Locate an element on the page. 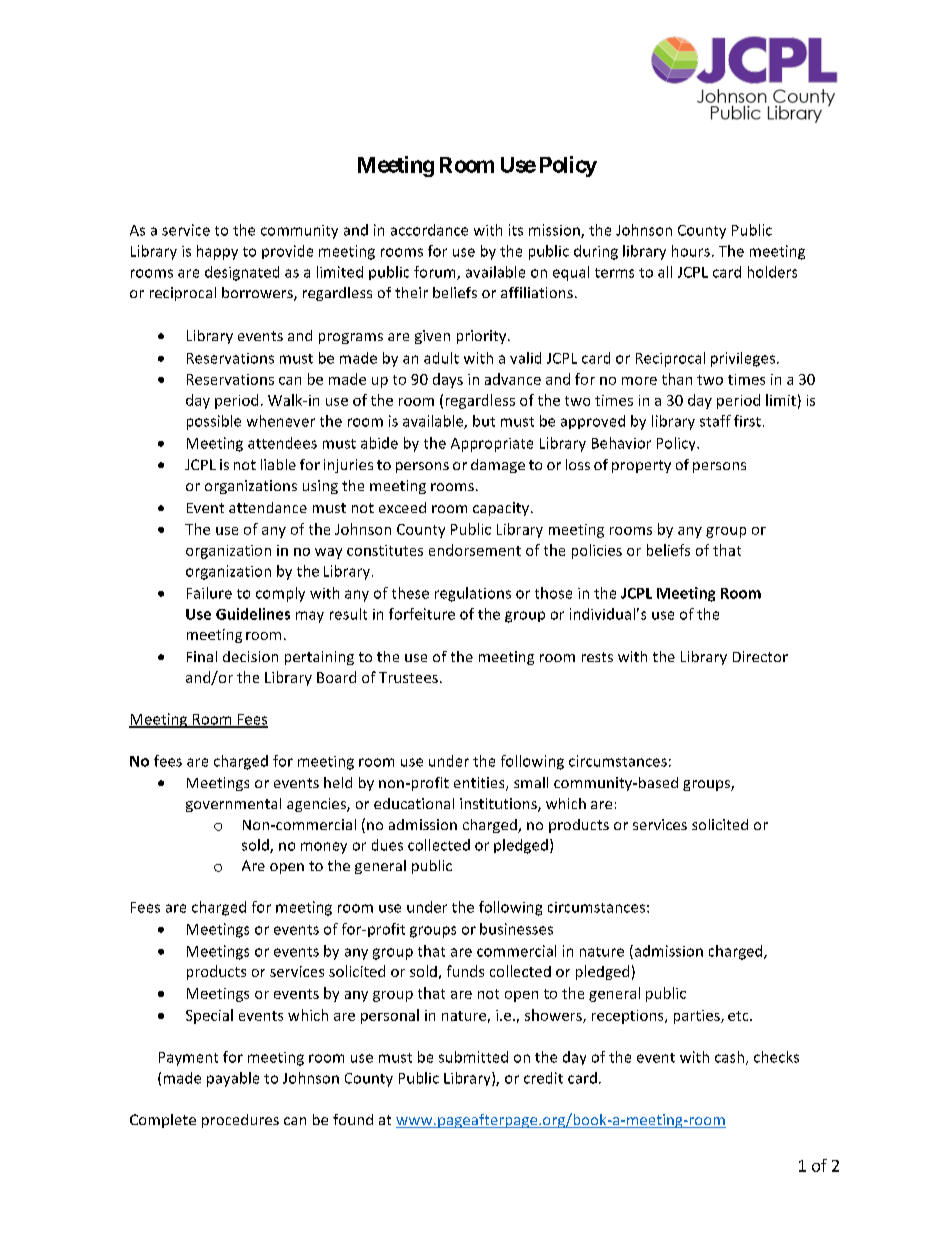  money is located at coordinates (324, 848).
